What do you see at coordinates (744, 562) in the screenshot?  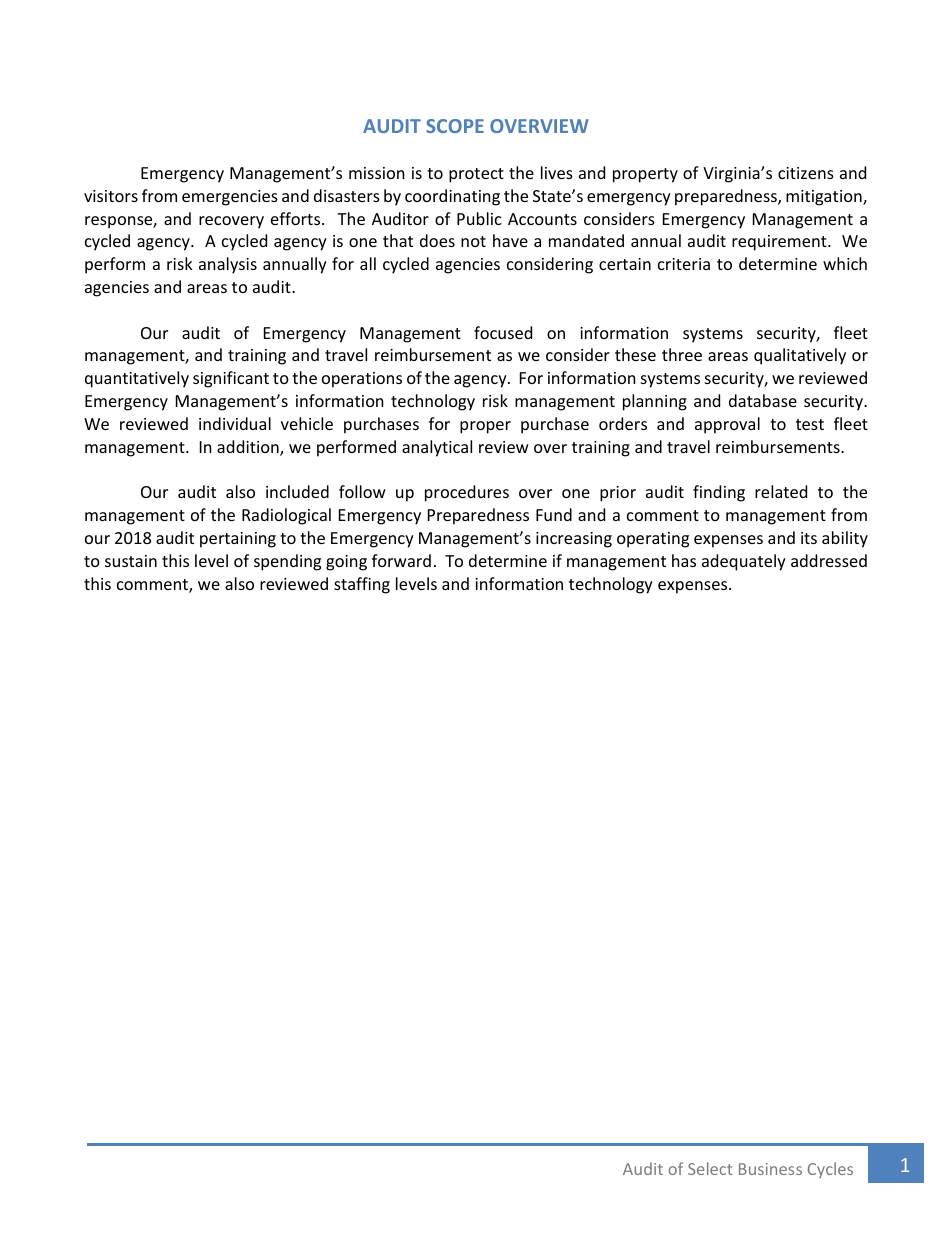 I see `adequately` at bounding box center [744, 562].
